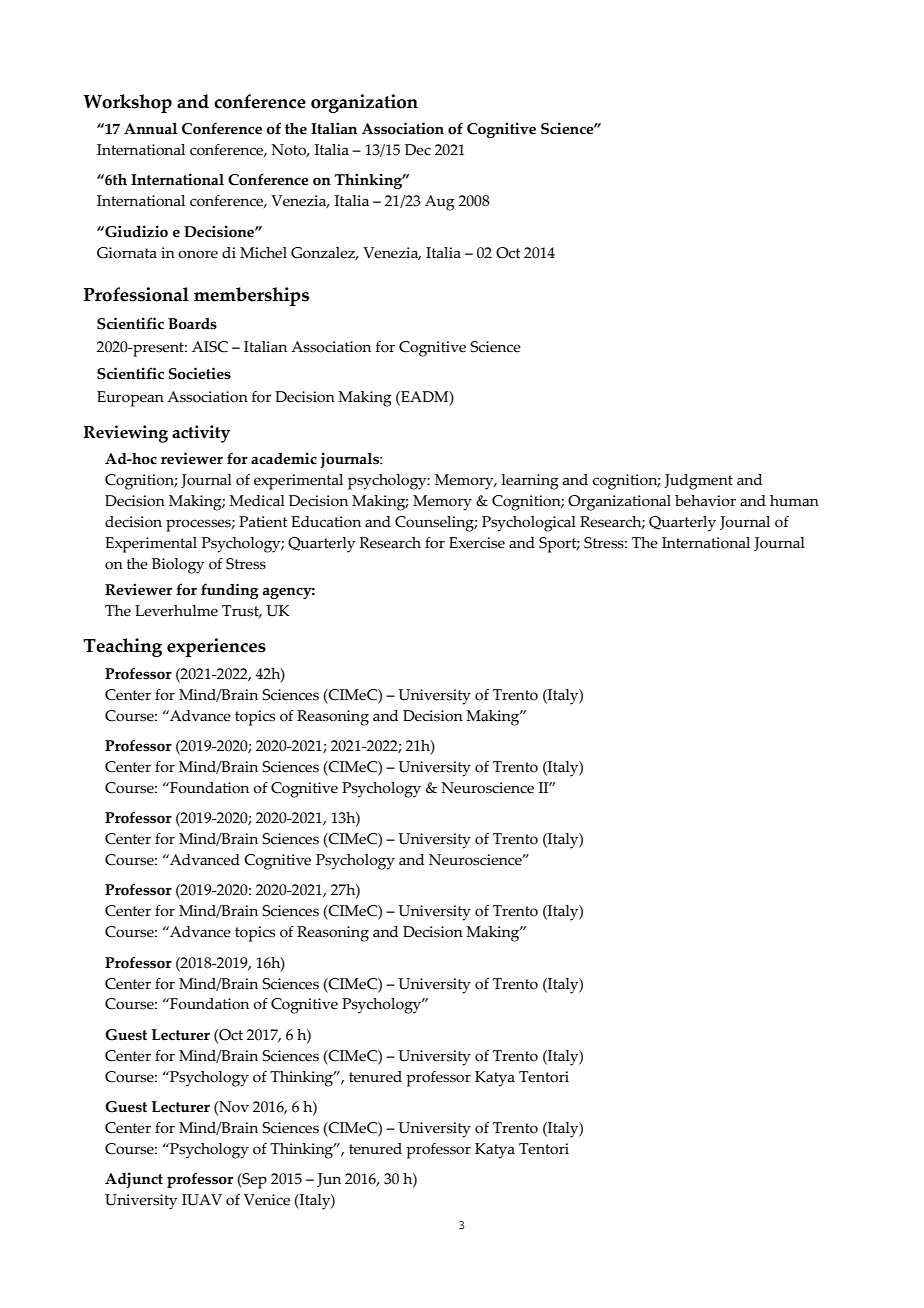  Describe the element at coordinates (201, 434) in the document. I see `activity` at that location.
